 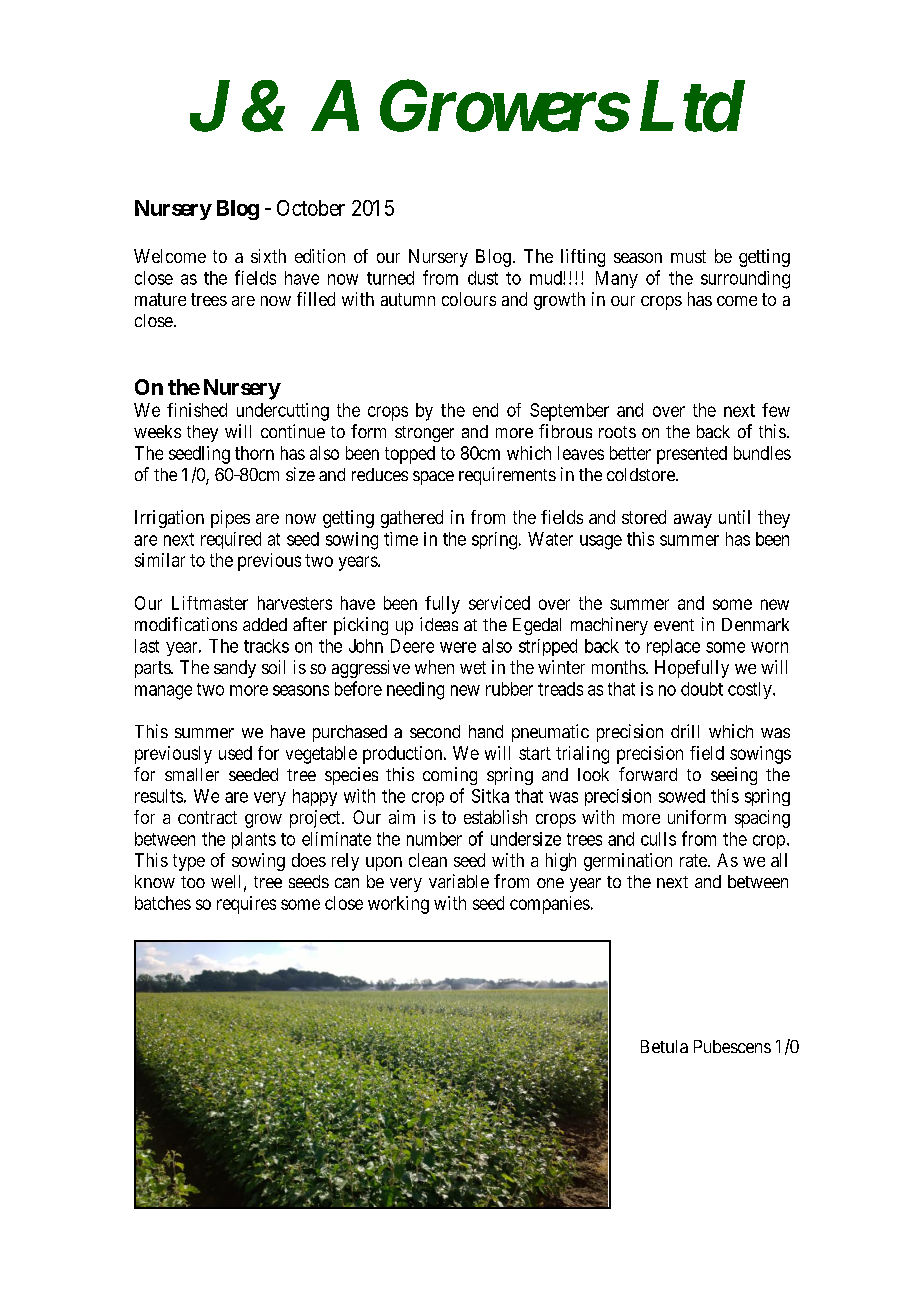 What do you see at coordinates (483, 278) in the screenshot?
I see `dust` at bounding box center [483, 278].
